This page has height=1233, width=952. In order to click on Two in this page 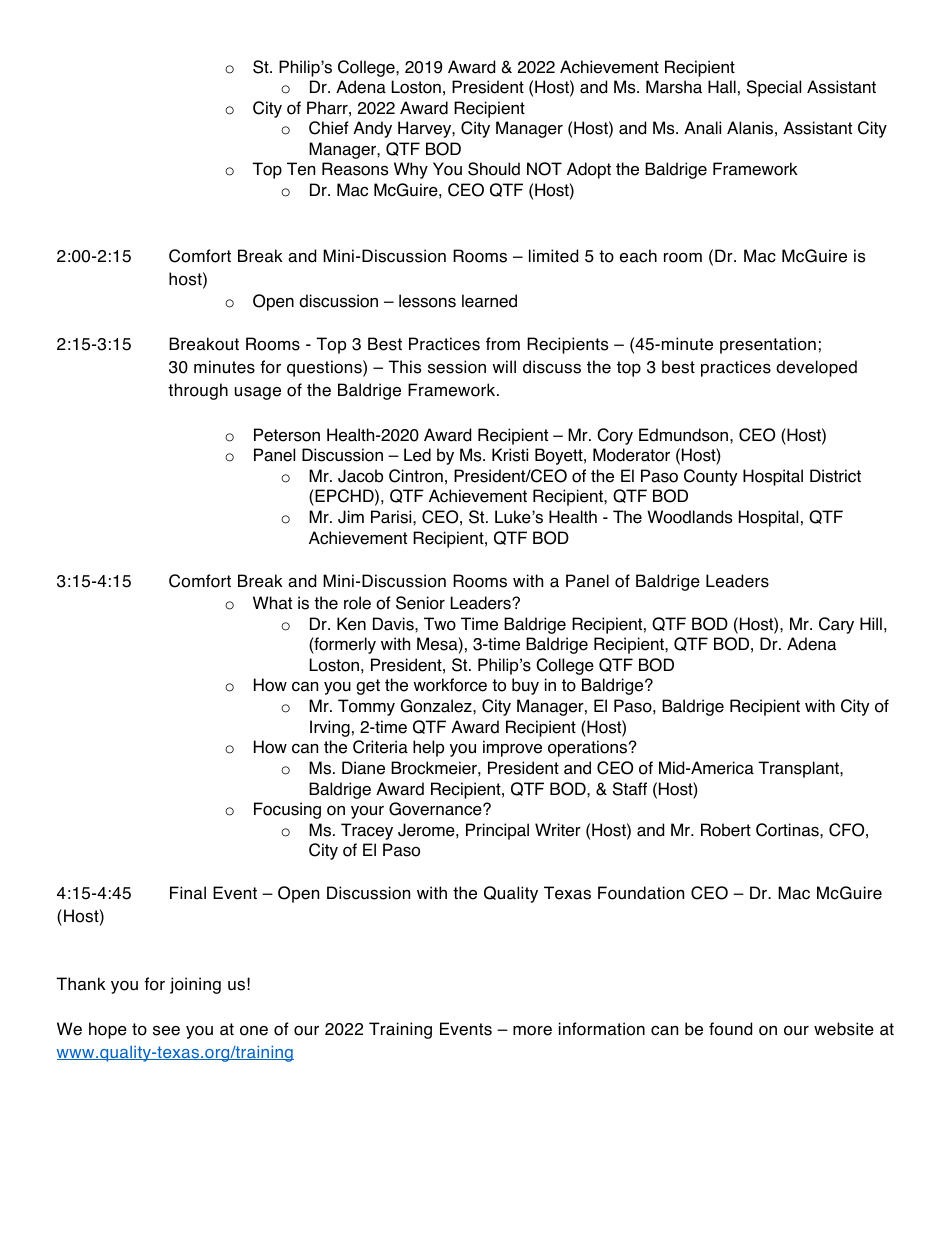, I will do `click(440, 624)`.
